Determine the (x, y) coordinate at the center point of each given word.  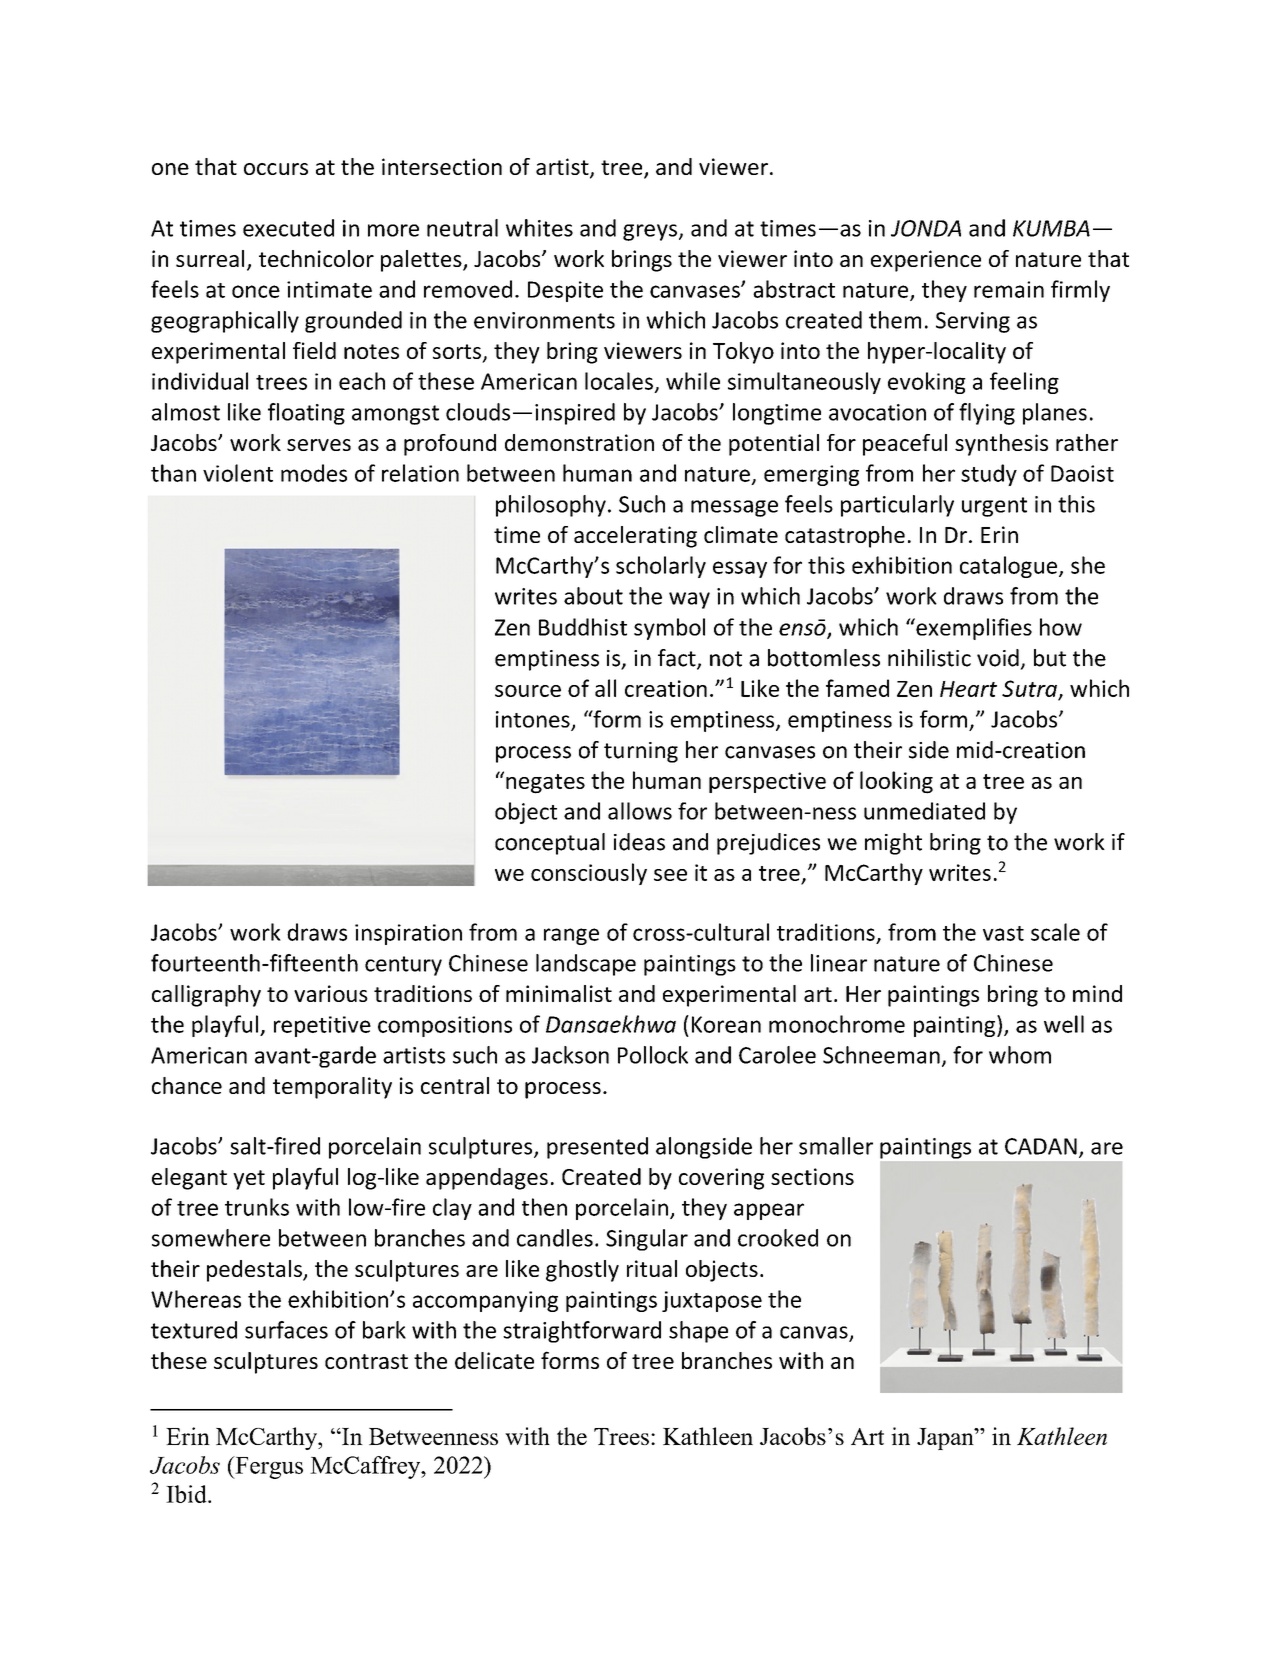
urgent (994, 507)
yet (249, 1180)
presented (597, 1148)
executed (288, 228)
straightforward (582, 1332)
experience (926, 261)
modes (314, 473)
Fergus (268, 1467)
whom (1020, 1055)
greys (650, 232)
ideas (639, 842)
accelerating (635, 537)
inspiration (408, 934)
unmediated (924, 811)
